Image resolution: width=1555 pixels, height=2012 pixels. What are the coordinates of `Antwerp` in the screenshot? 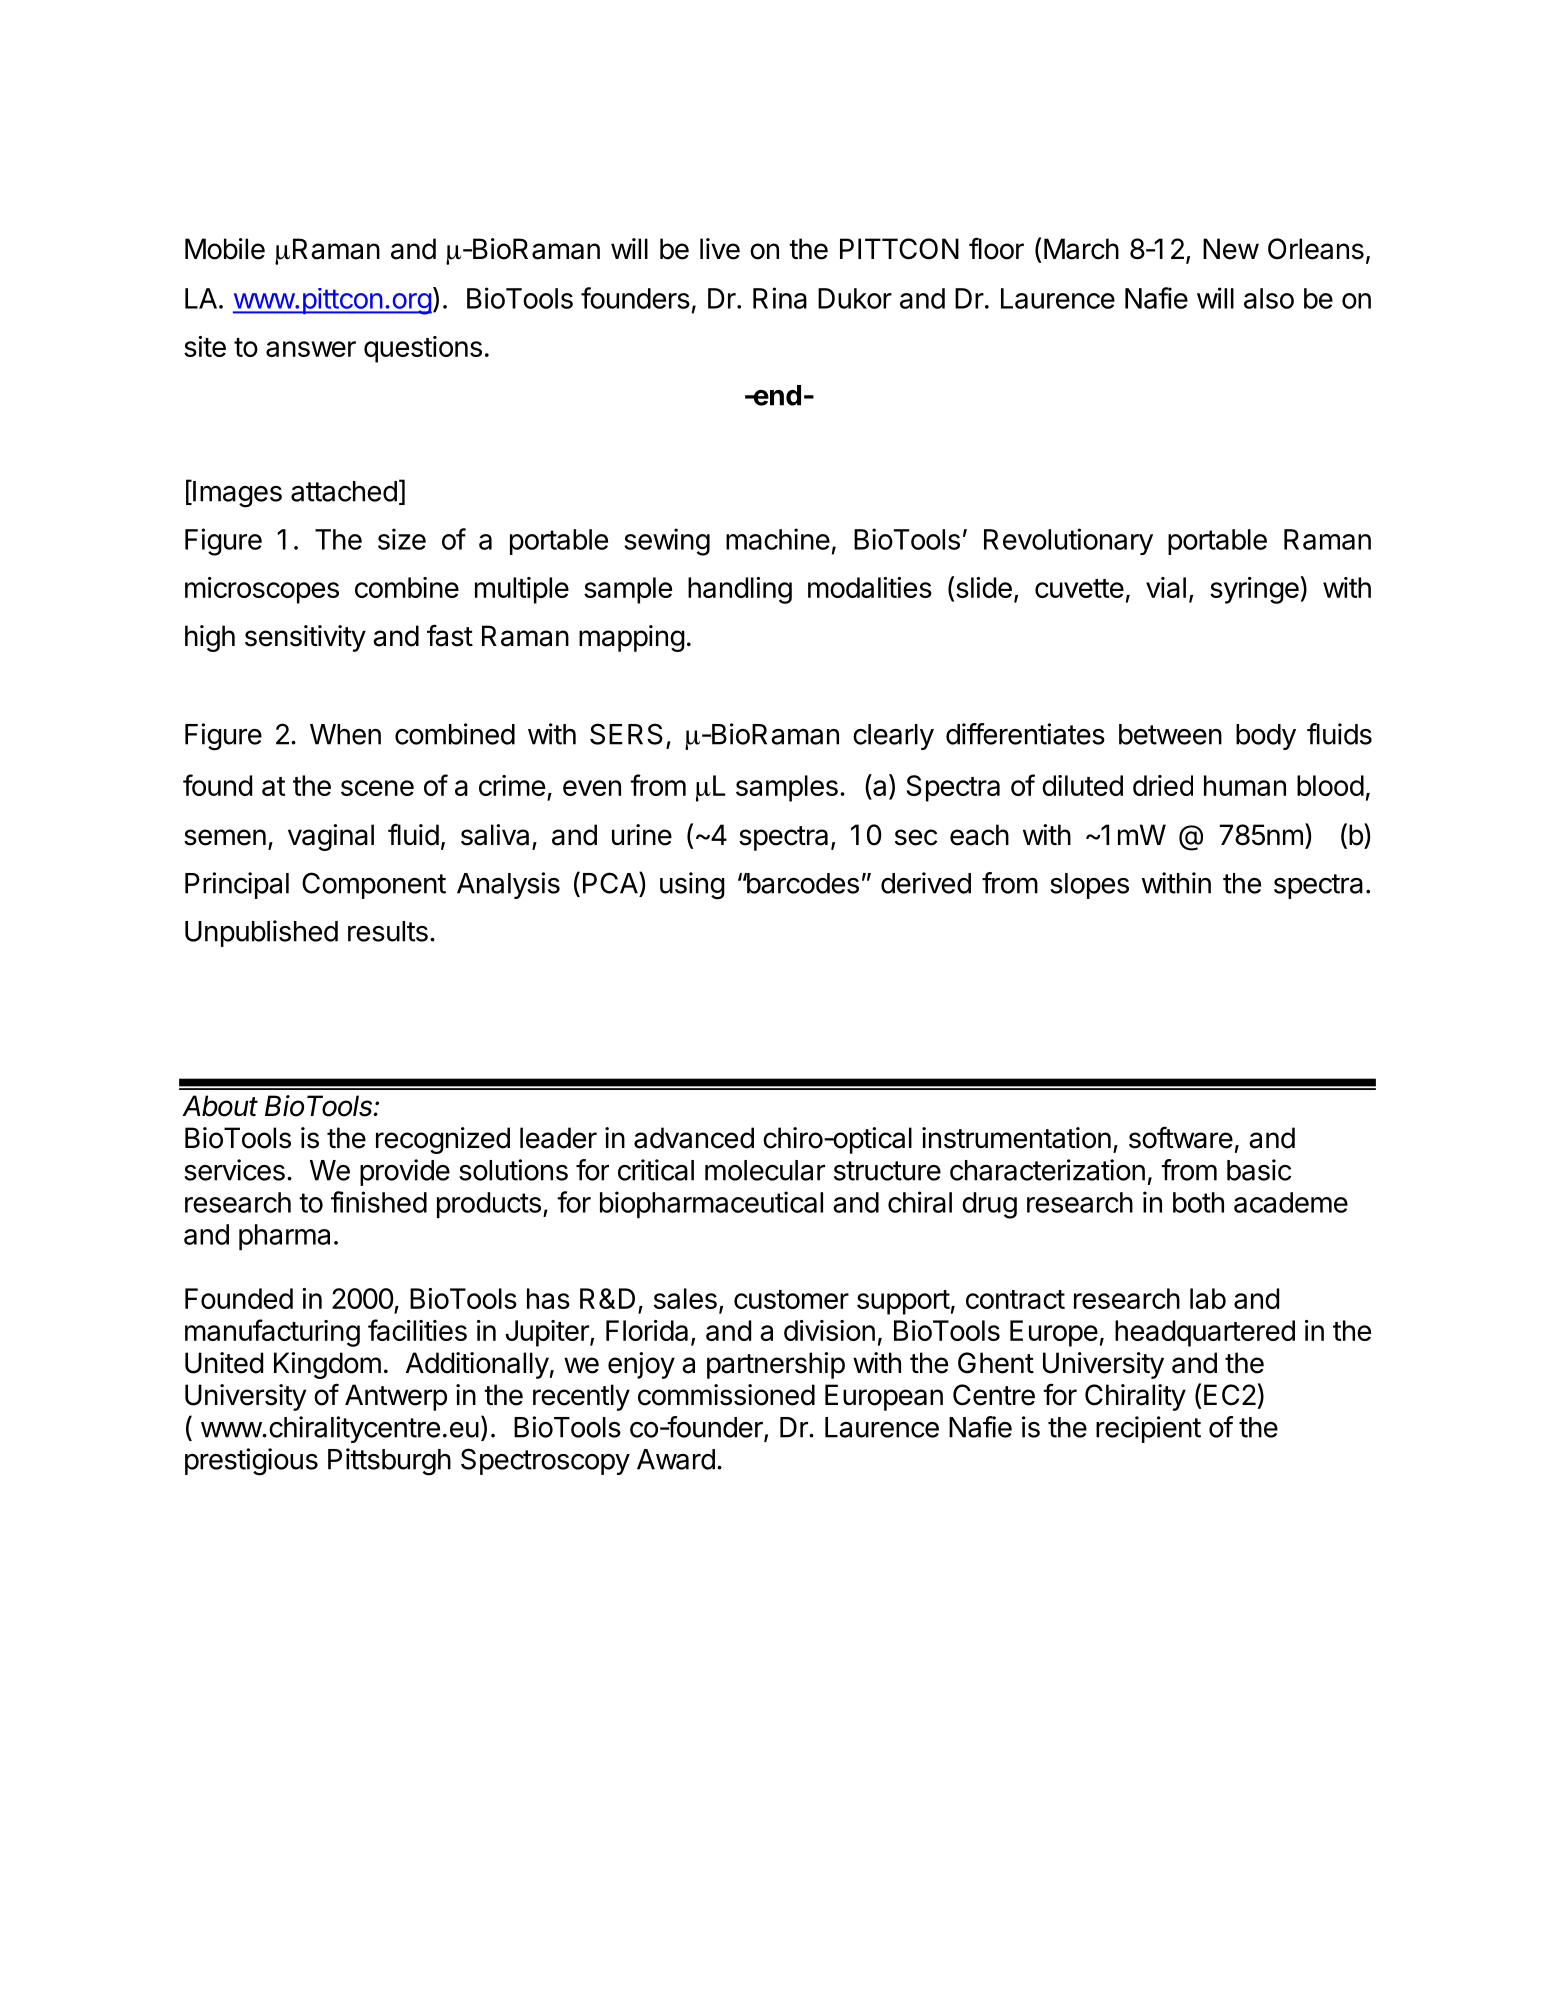 It's located at (396, 1397).
